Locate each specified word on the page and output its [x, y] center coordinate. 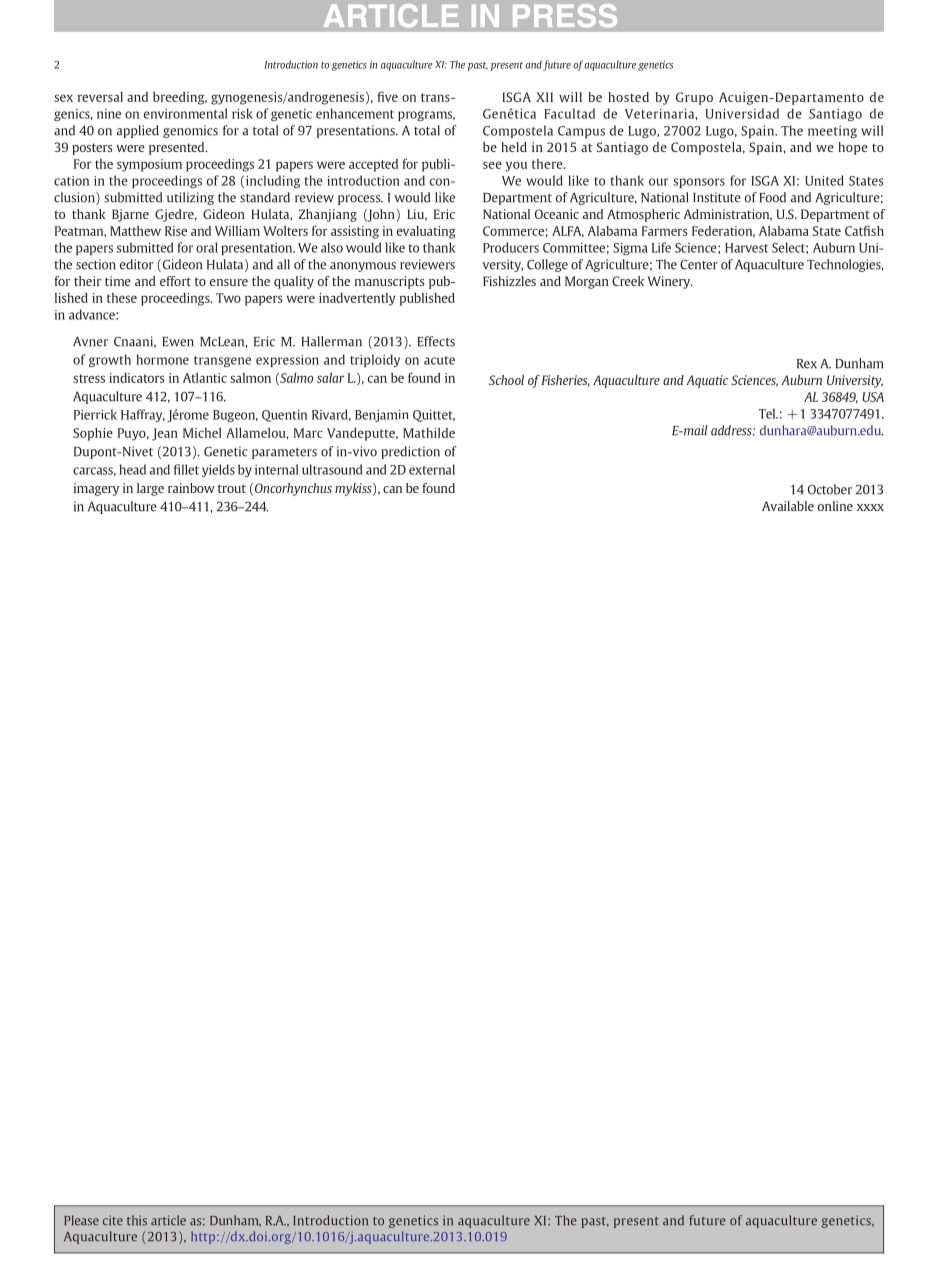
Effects [436, 341]
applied [138, 131]
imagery [96, 489]
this [137, 1220]
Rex [807, 364]
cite [113, 1220]
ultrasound [332, 469]
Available [788, 506]
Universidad [742, 113]
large [150, 489]
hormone [162, 359]
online [835, 506]
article [168, 1220]
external [432, 469]
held [514, 147]
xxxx [870, 507]
